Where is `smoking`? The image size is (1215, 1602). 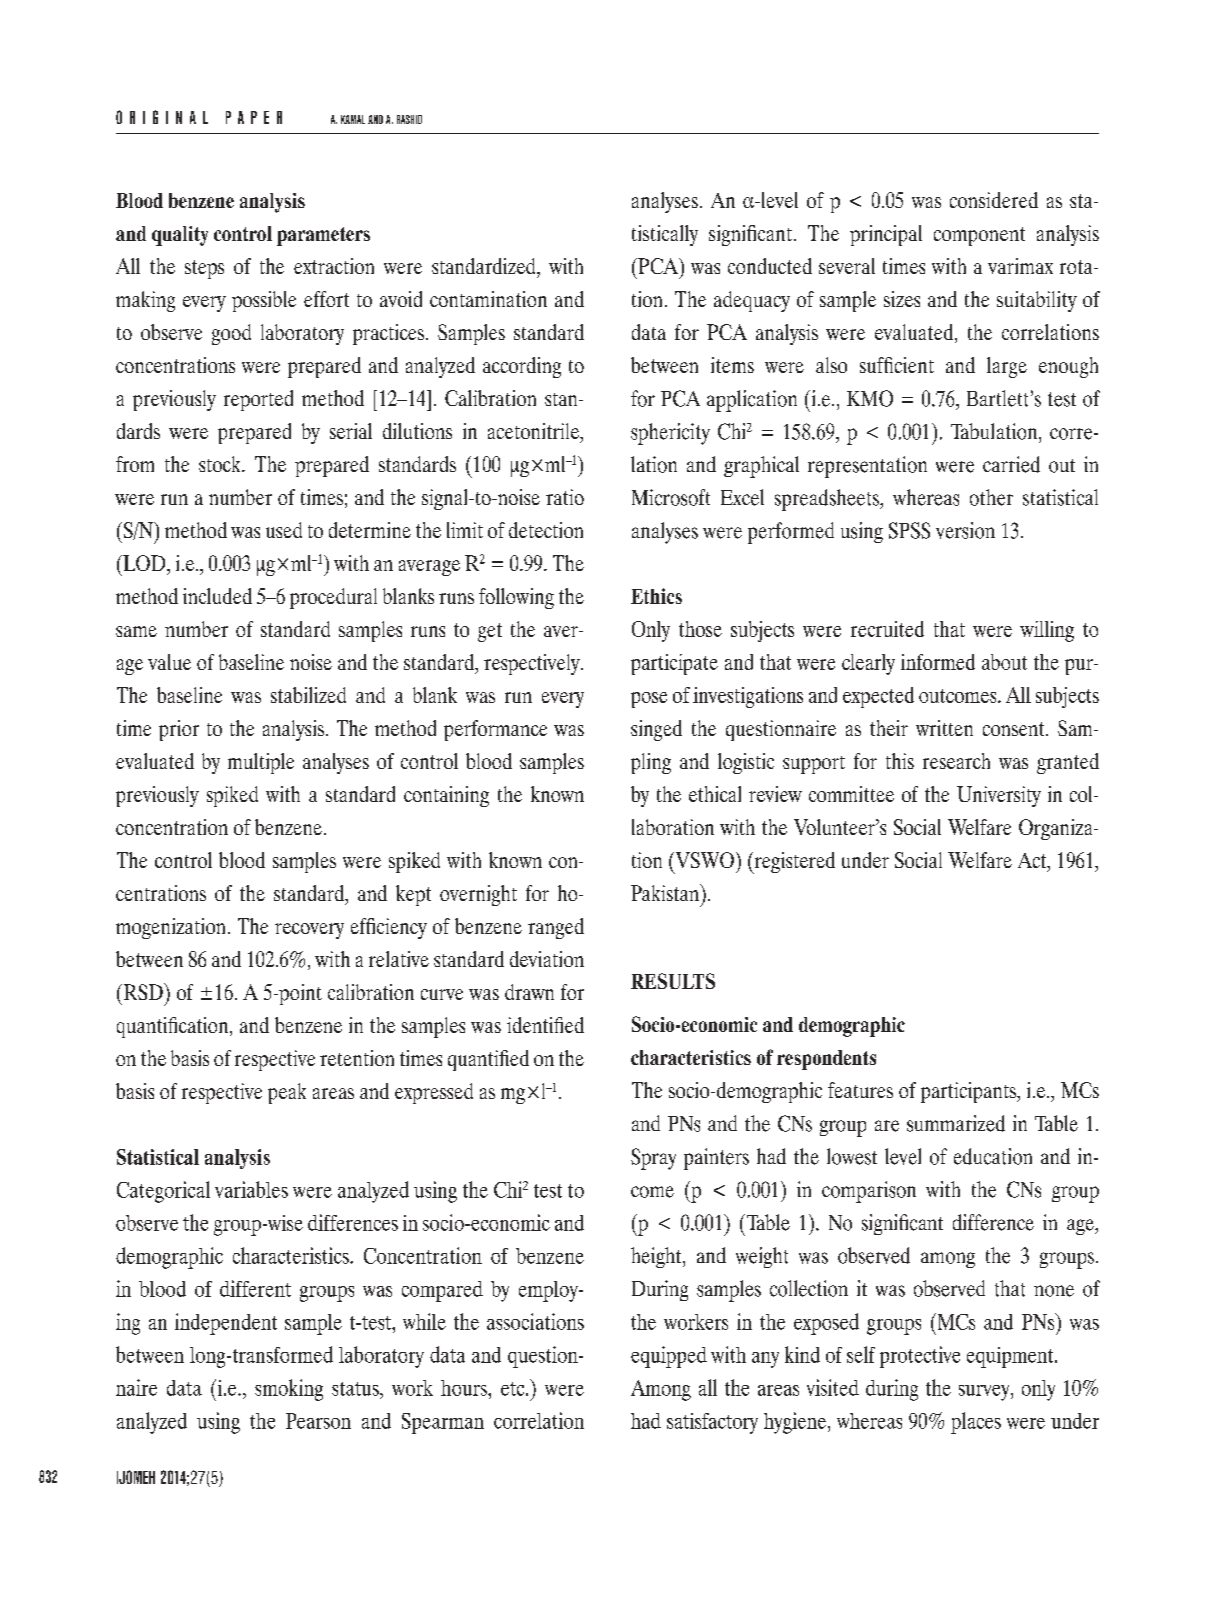 smoking is located at coordinates (289, 1390).
